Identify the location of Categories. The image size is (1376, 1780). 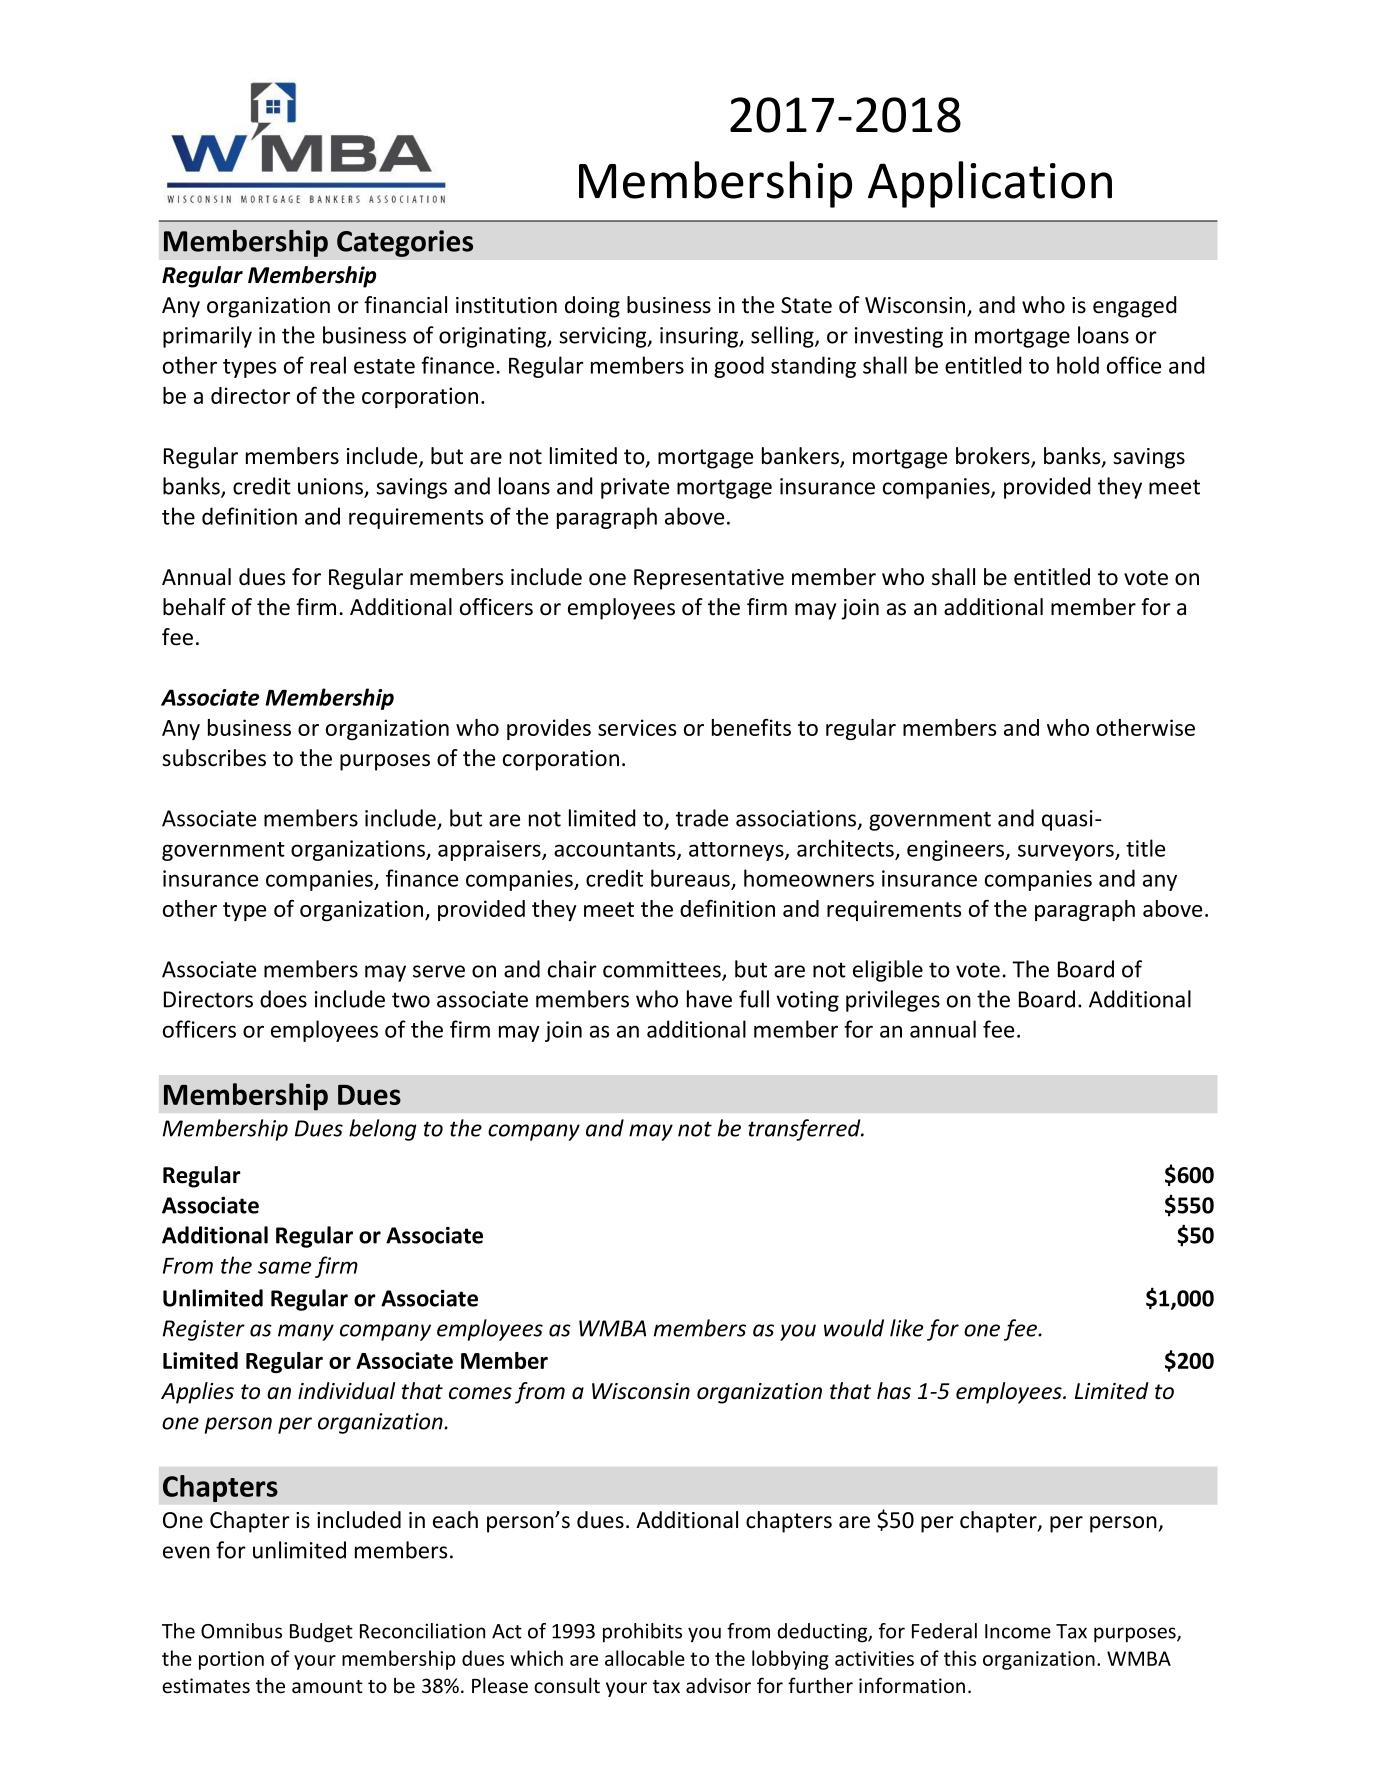
(405, 243).
